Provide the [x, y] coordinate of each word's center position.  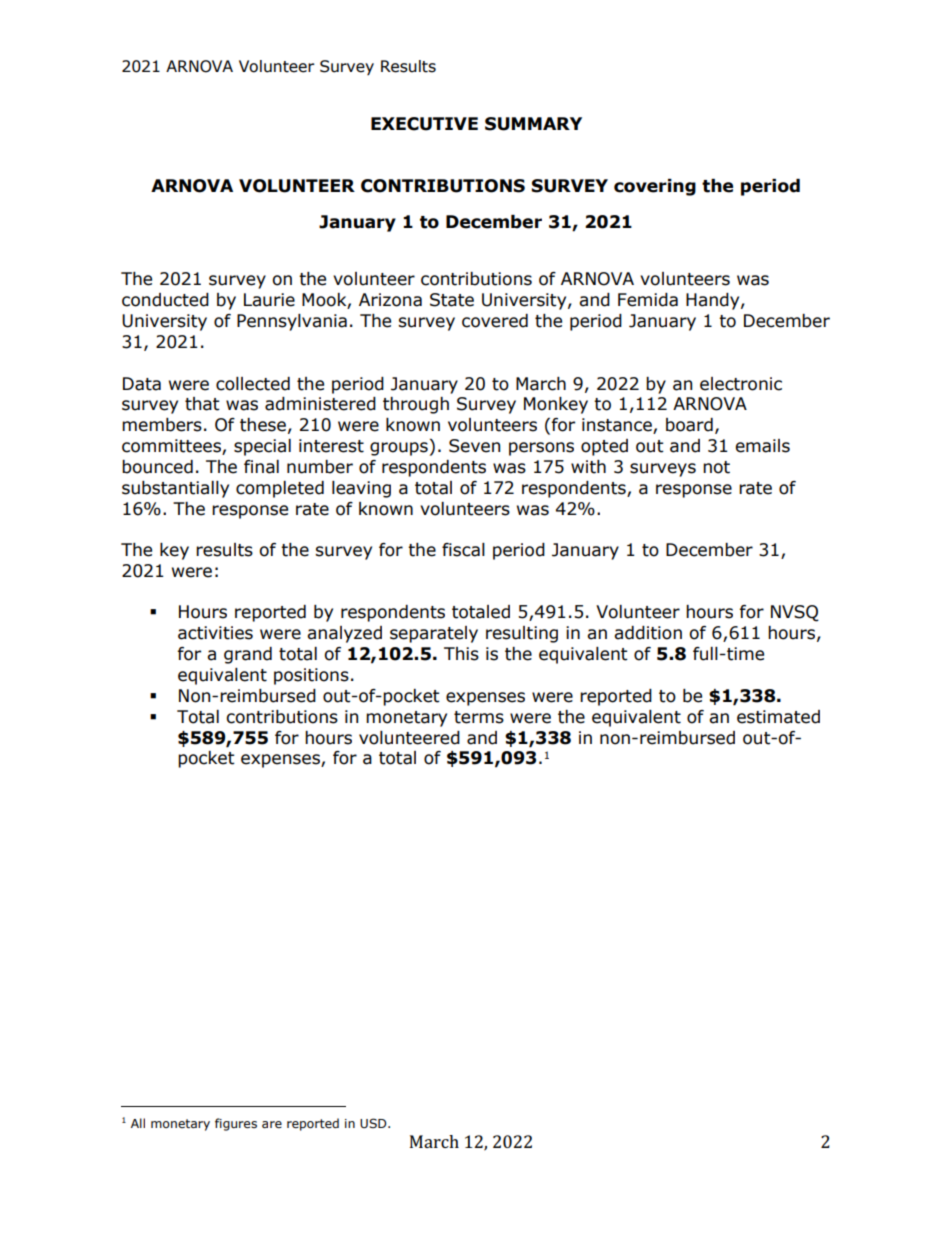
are [272, 1124]
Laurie [269, 300]
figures [236, 1124]
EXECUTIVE [424, 124]
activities [215, 633]
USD [374, 1123]
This [461, 654]
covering [655, 187]
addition [648, 633]
